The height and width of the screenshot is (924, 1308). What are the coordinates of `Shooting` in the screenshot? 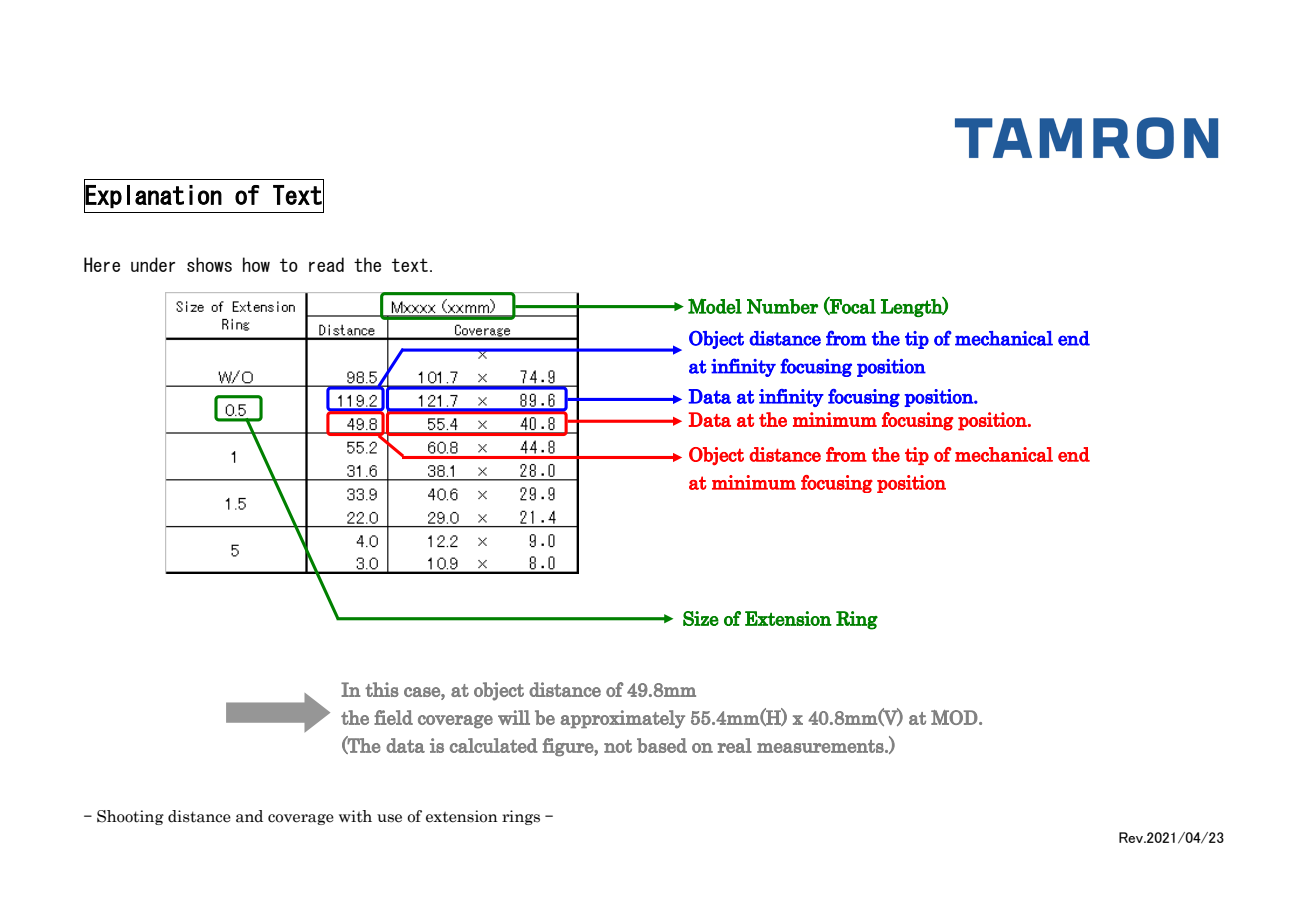 It's located at (130, 817).
